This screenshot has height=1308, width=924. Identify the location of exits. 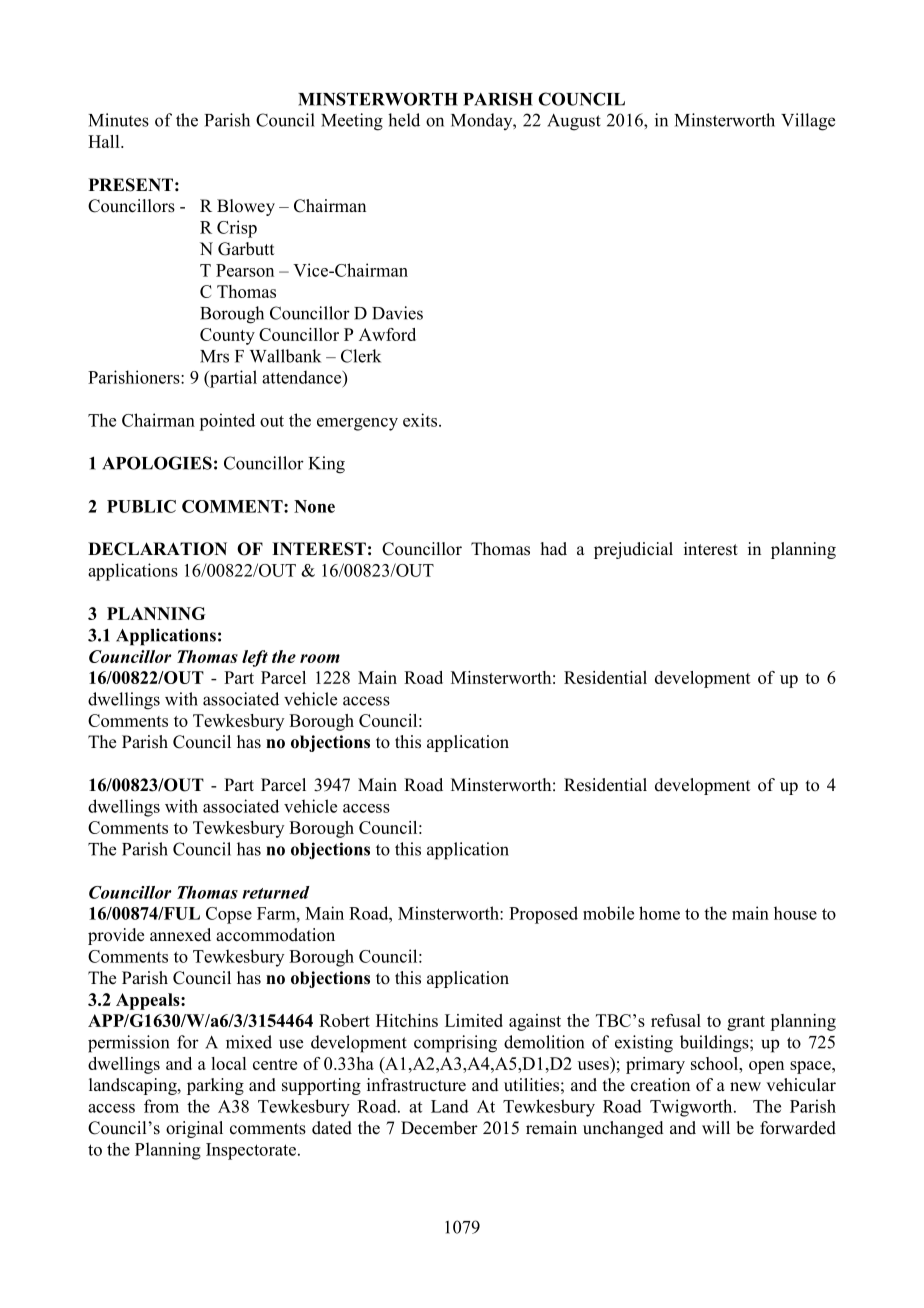
(421, 420).
